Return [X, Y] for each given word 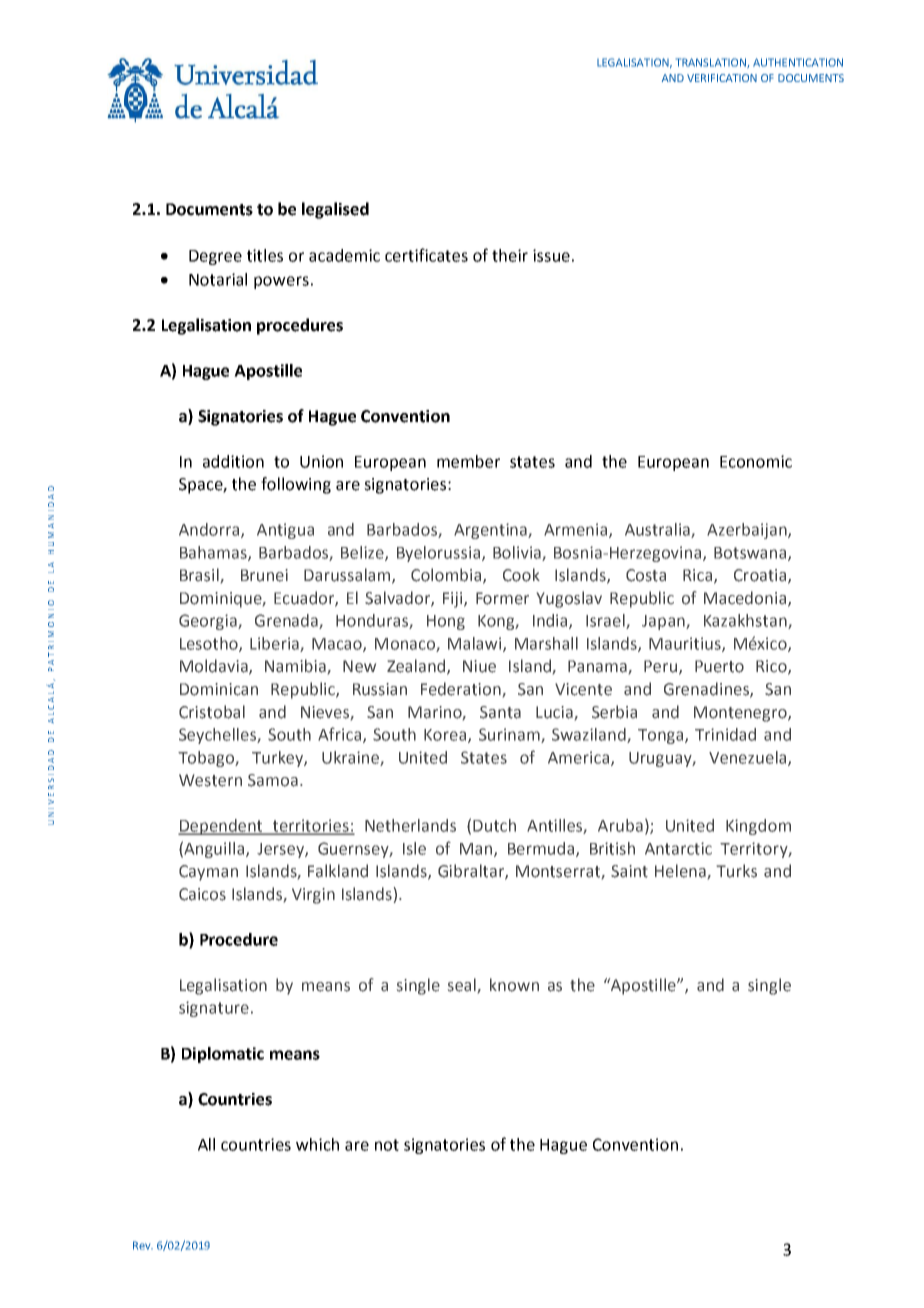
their [510, 255]
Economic [756, 461]
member [468, 461]
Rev [143, 1245]
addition [233, 461]
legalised [335, 210]
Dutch [494, 825]
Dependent [221, 827]
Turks [737, 871]
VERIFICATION [722, 78]
